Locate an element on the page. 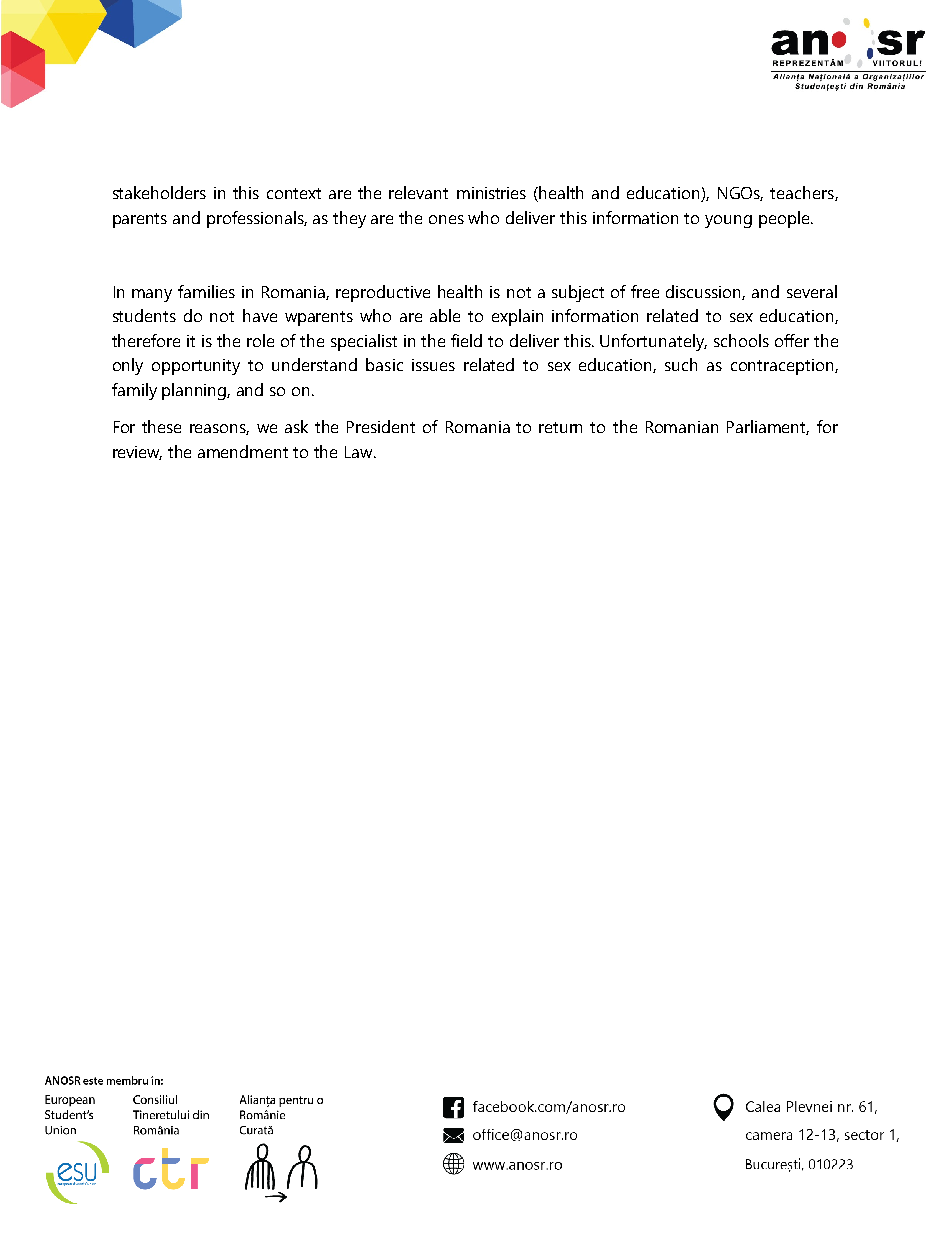  amendment is located at coordinates (243, 451).
